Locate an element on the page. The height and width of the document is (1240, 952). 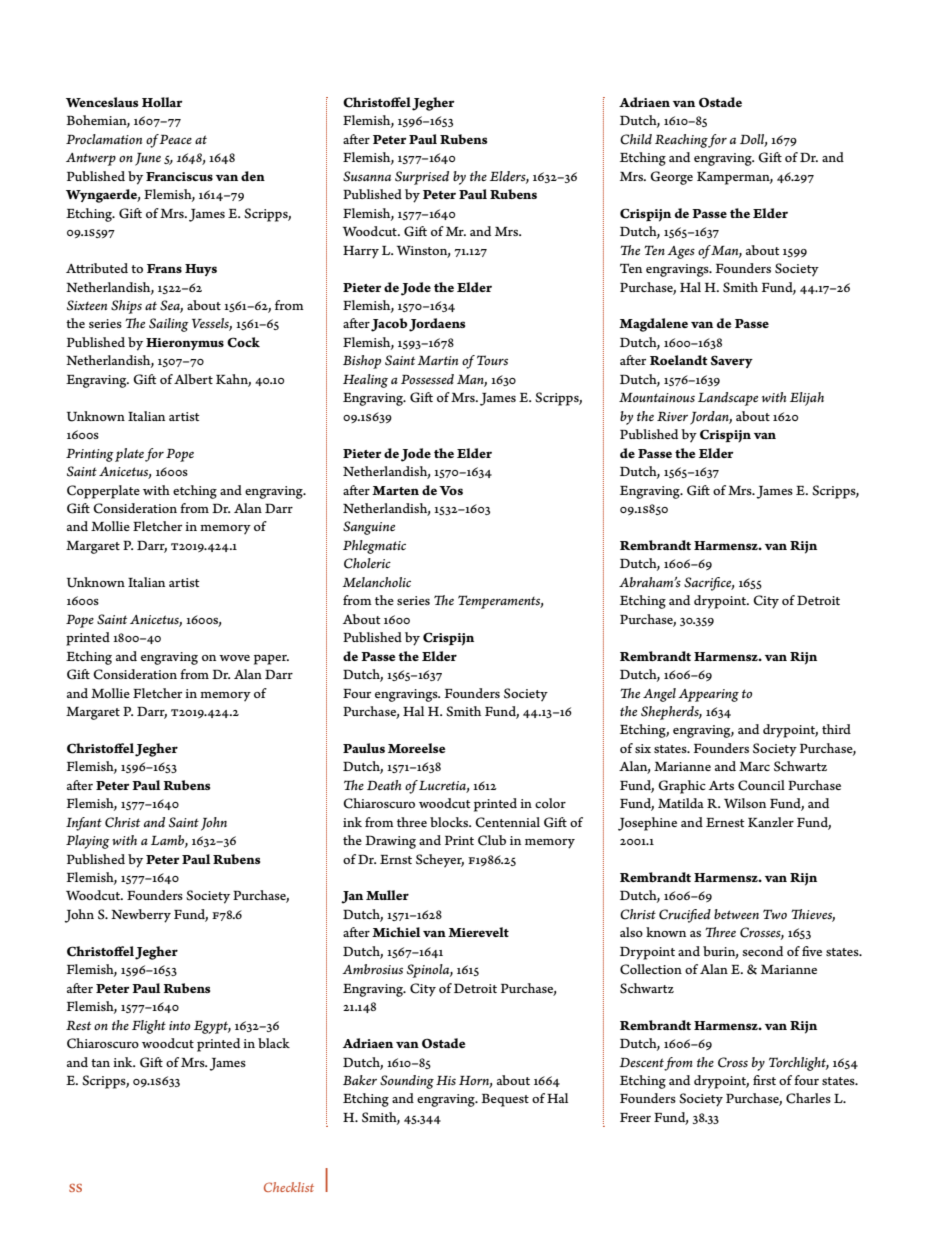
River is located at coordinates (672, 416).
